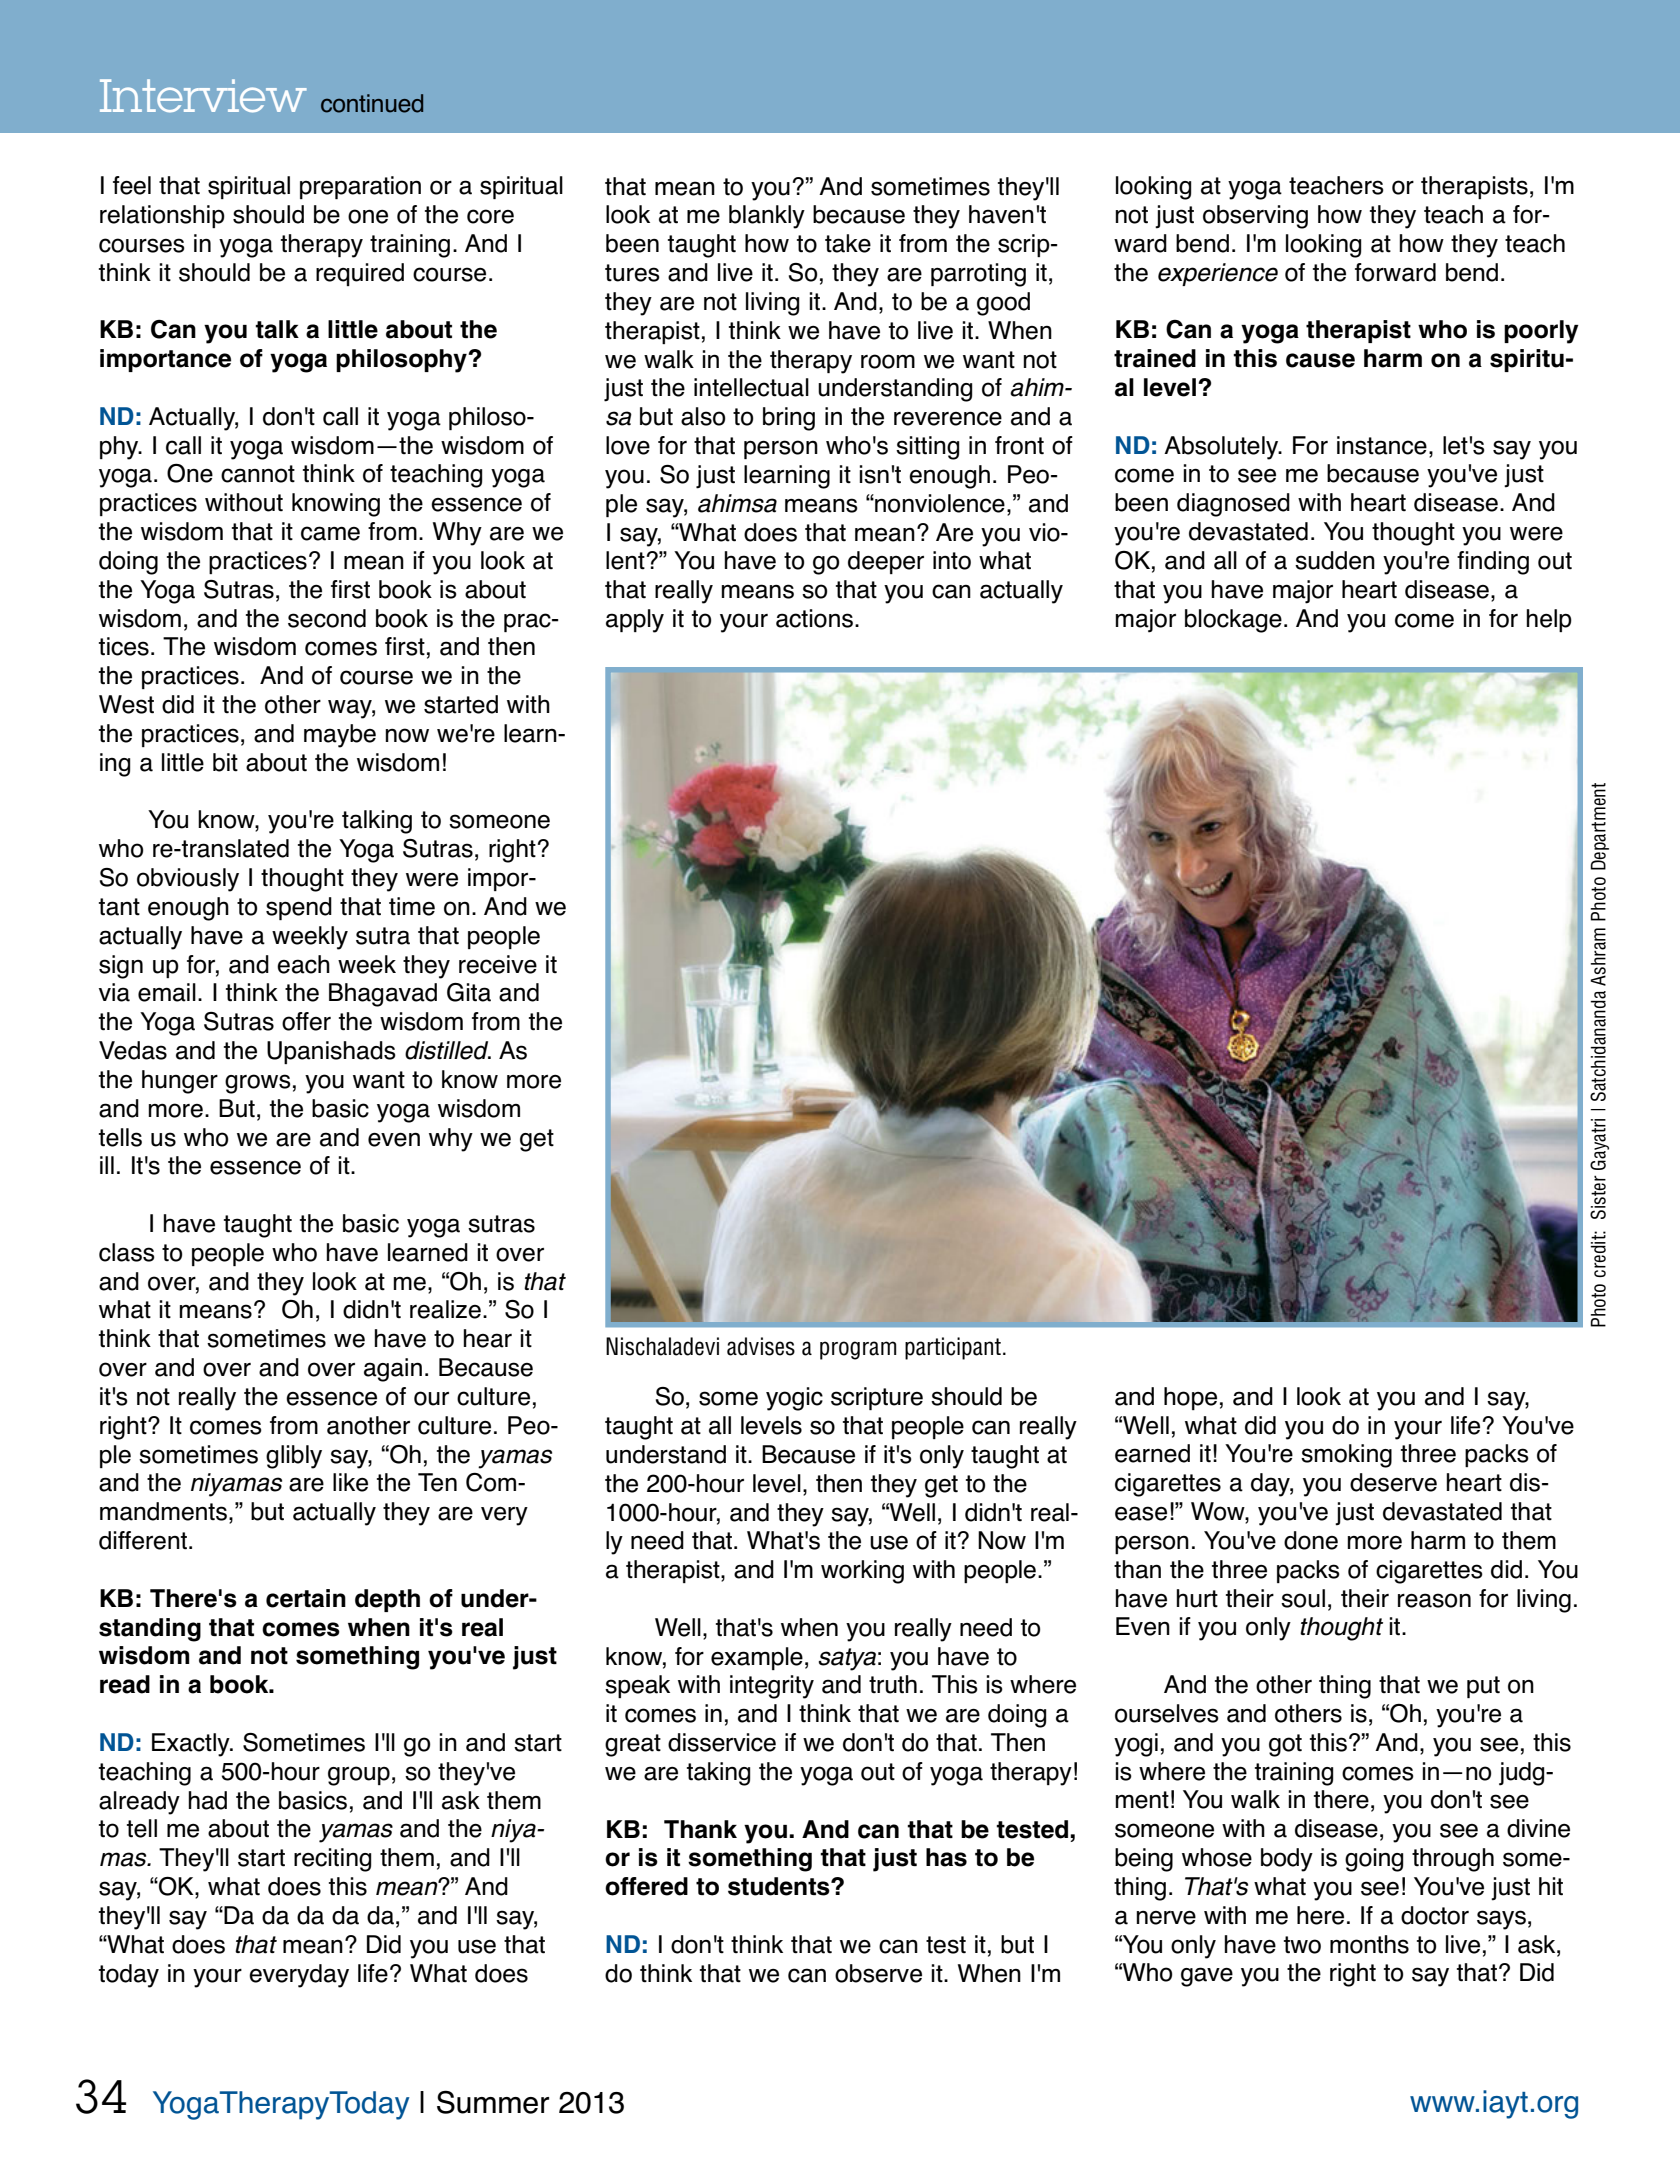 The height and width of the page is (2174, 1680). I want to click on working, so click(862, 1572).
